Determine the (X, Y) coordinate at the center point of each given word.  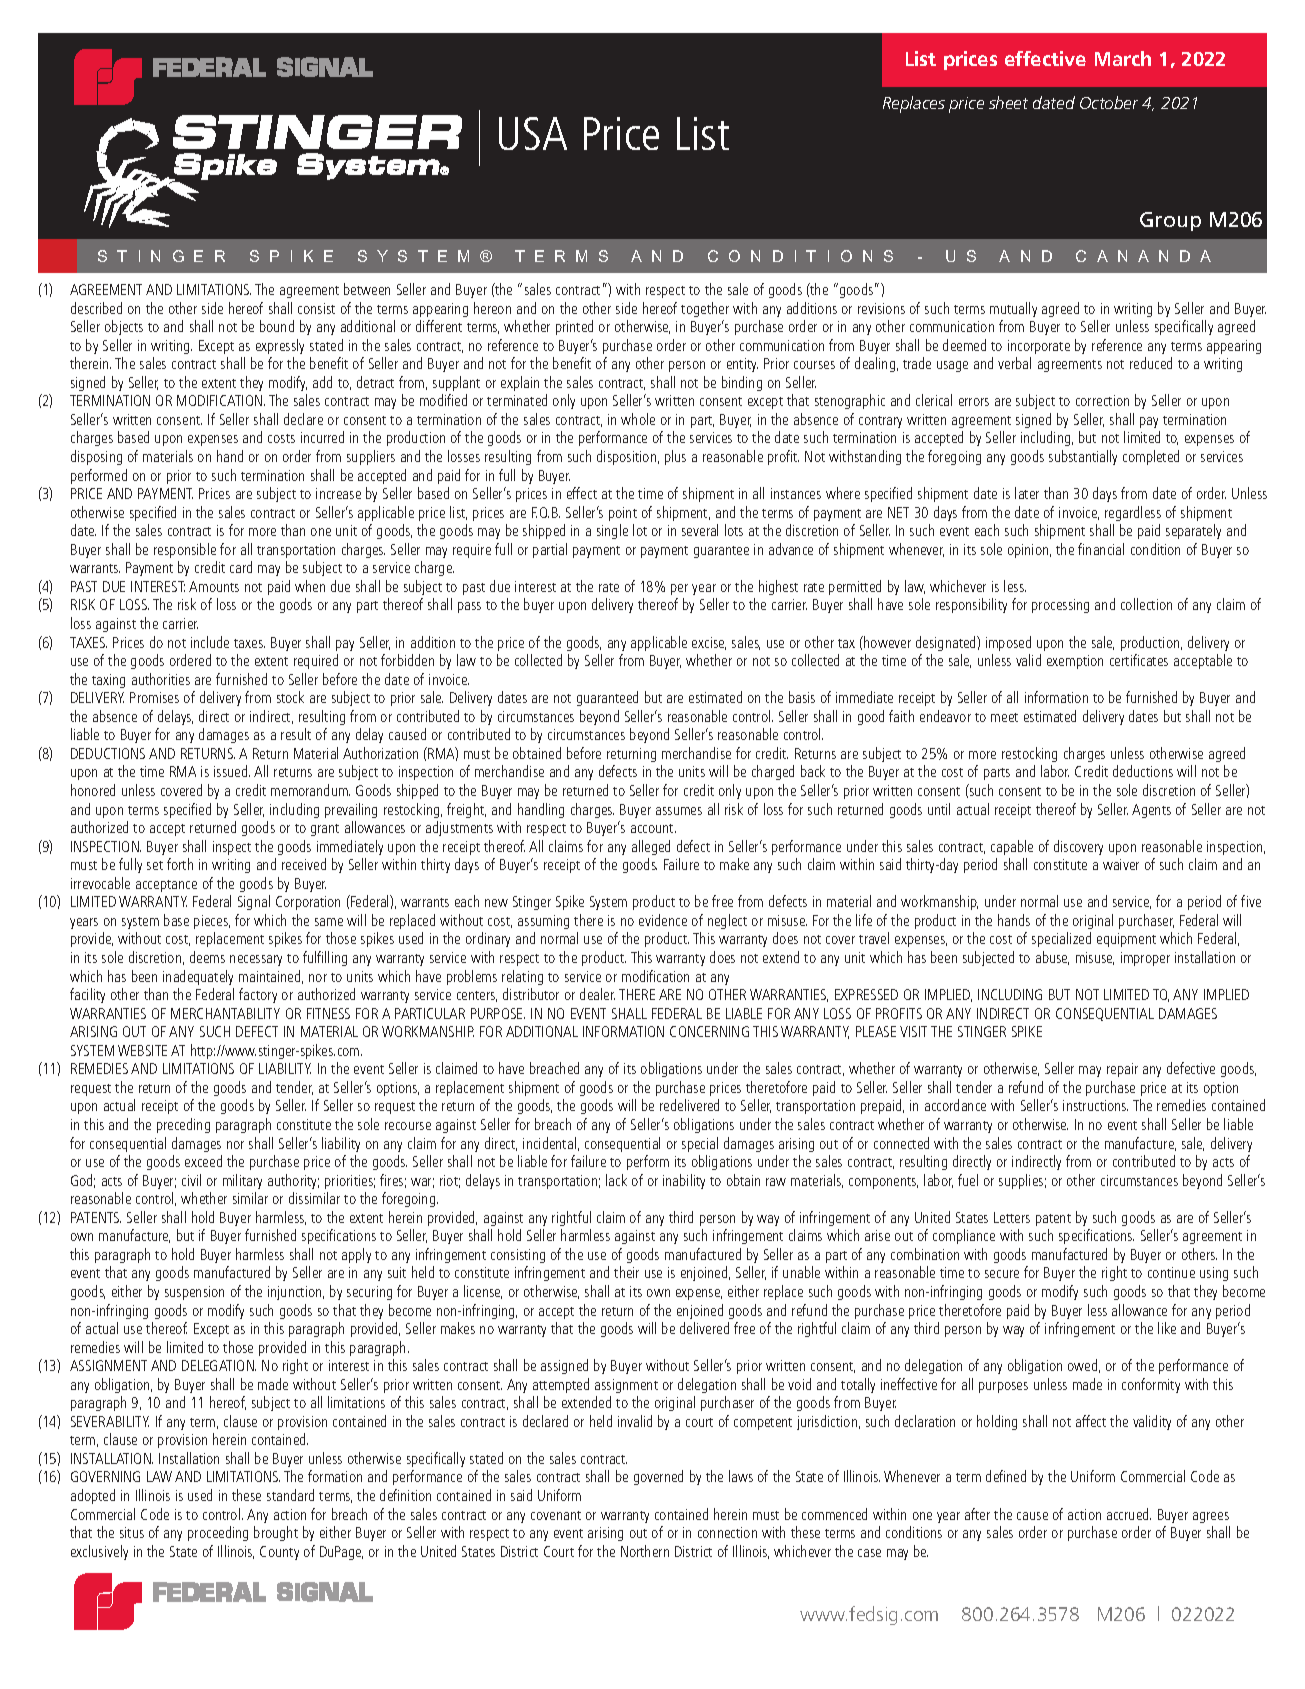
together (705, 309)
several (700, 530)
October (1109, 102)
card (241, 567)
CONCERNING (709, 1031)
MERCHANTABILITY (225, 1013)
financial (1101, 549)
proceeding (218, 1533)
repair (1122, 1070)
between (367, 289)
